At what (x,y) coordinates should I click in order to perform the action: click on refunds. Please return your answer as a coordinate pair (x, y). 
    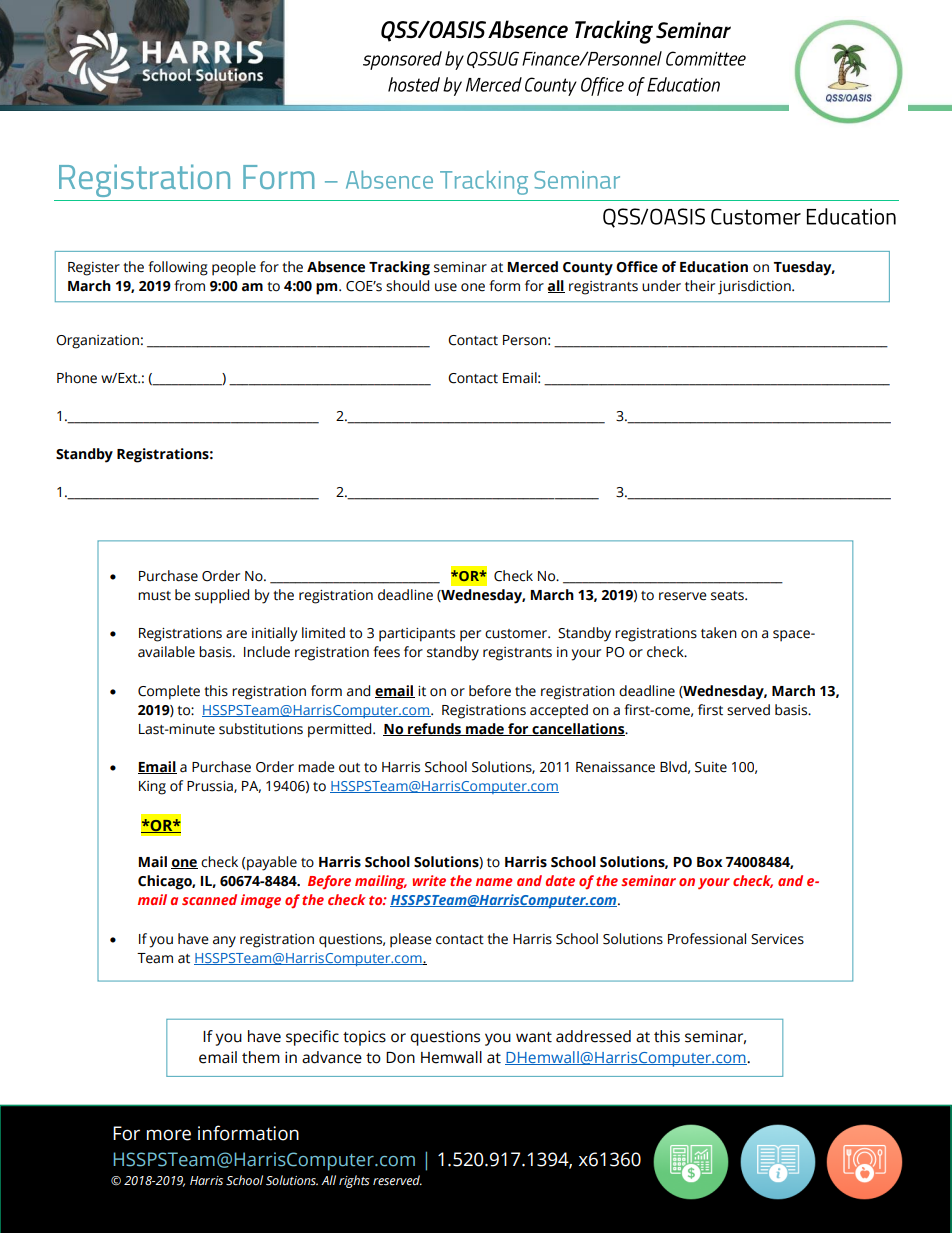
    Looking at the image, I should click on (434, 729).
